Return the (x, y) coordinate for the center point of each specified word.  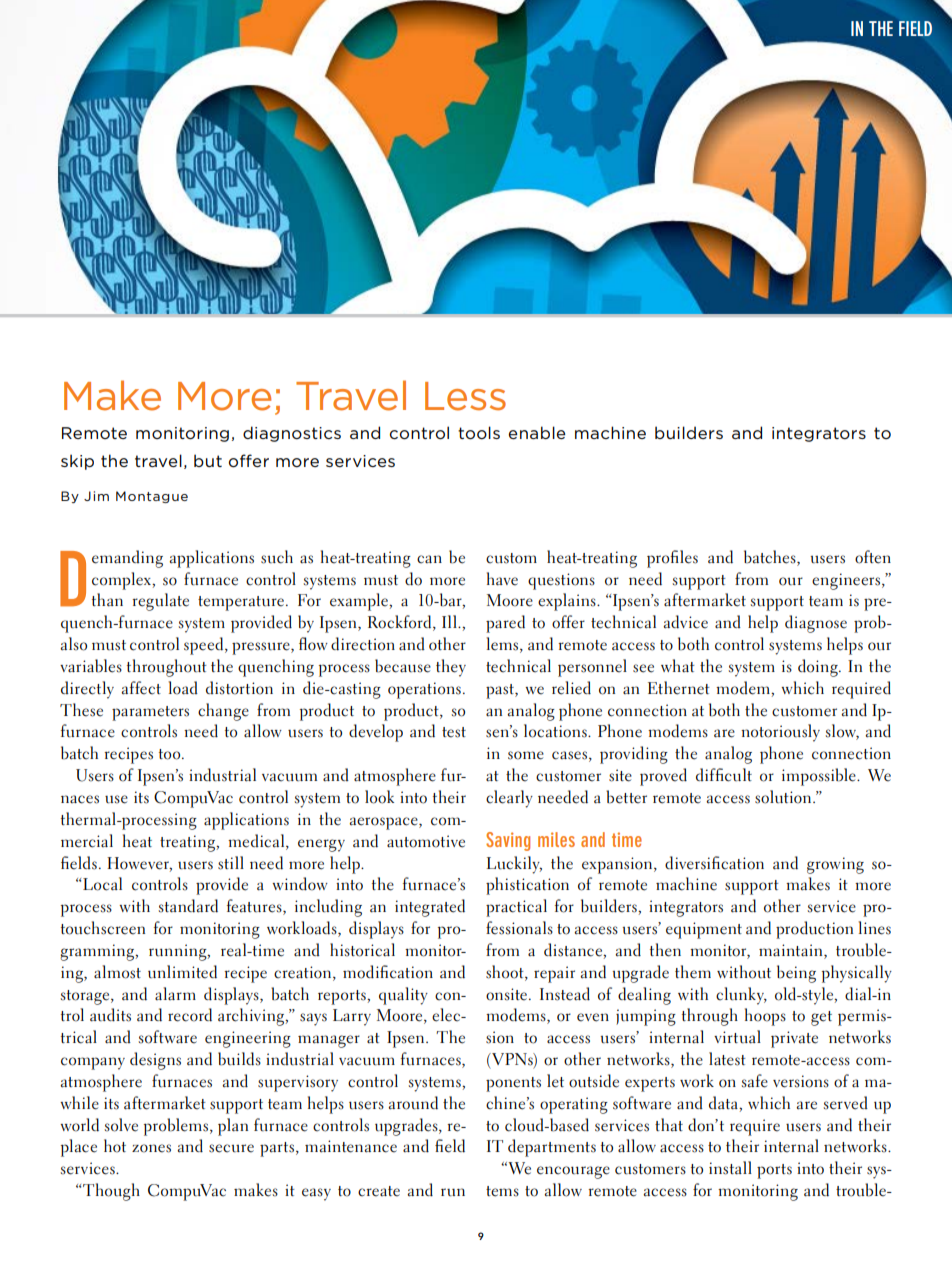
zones (151, 1148)
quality (403, 996)
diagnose (816, 624)
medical (257, 841)
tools (479, 433)
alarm (175, 993)
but (208, 460)
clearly (509, 799)
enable (537, 432)
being (796, 974)
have (502, 579)
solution (784, 797)
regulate (160, 602)
